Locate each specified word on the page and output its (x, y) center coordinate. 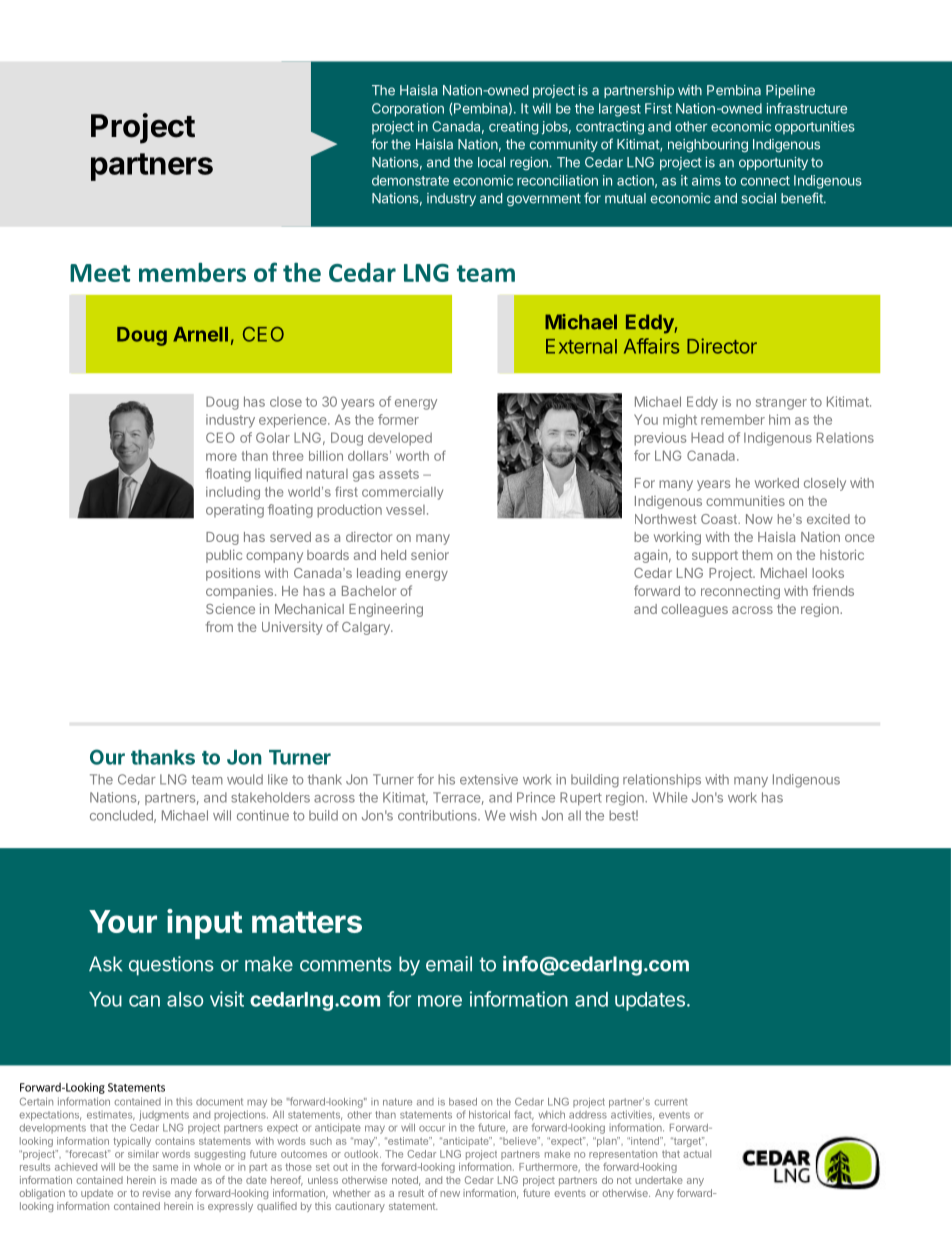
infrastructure (807, 108)
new (450, 1194)
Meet (100, 273)
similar (143, 1154)
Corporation (408, 110)
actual (697, 1154)
